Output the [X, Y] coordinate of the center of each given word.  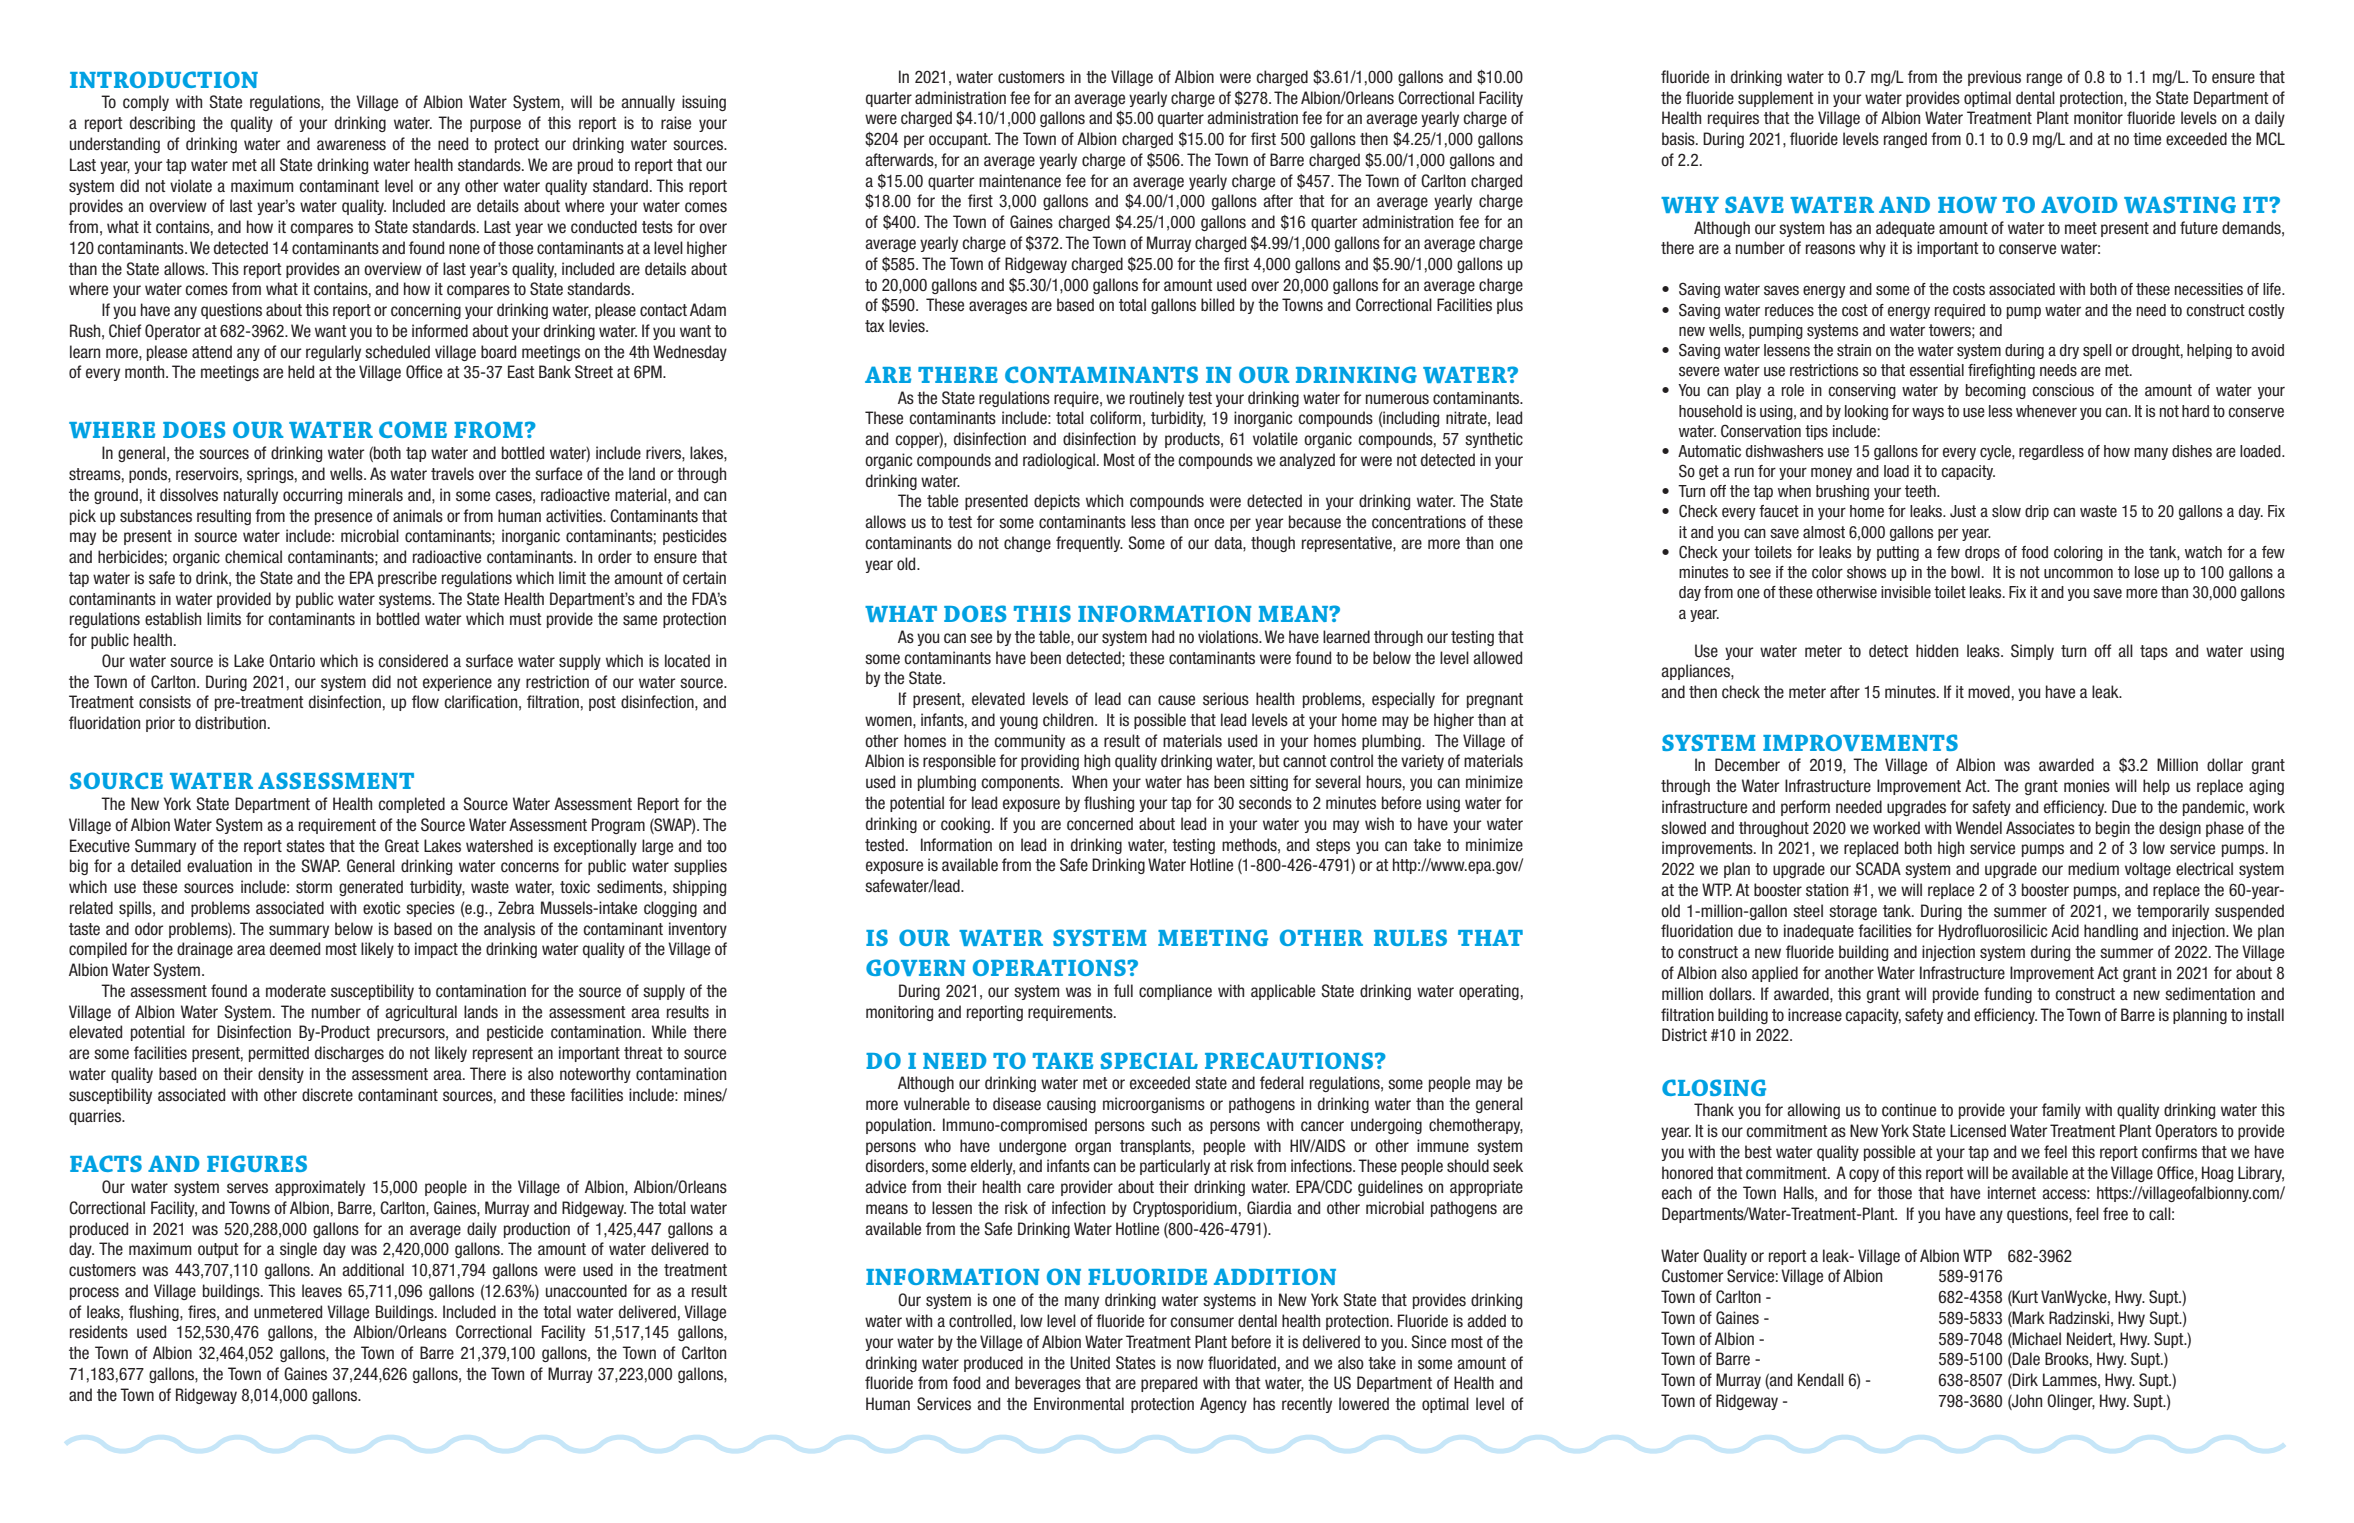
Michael [2036, 1339]
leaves [322, 1291]
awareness [351, 145]
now [1190, 1364]
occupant [959, 140]
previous [1994, 78]
